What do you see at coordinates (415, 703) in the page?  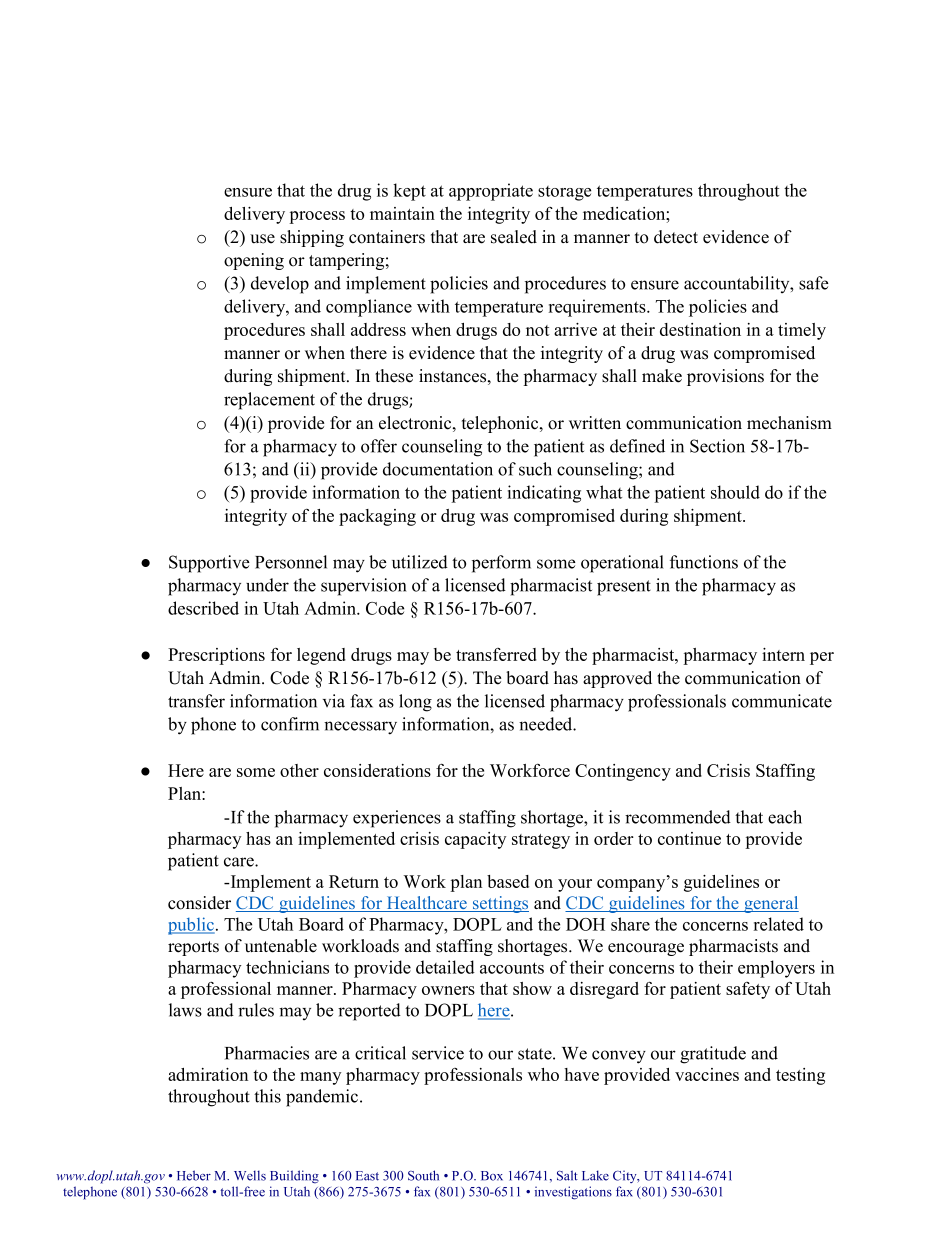 I see `long` at bounding box center [415, 703].
